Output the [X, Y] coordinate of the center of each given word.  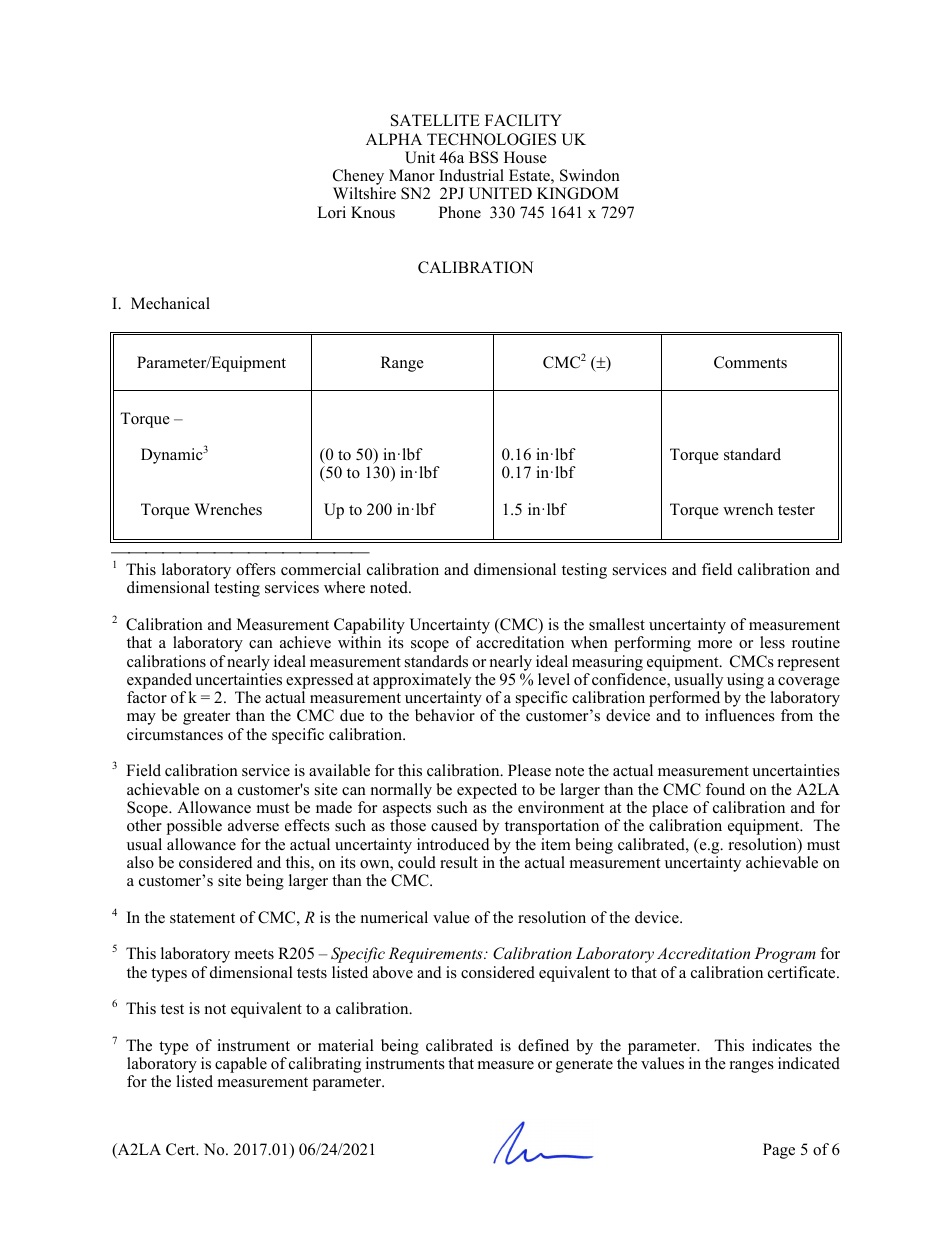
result [459, 862]
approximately [422, 682]
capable [241, 1065]
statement [202, 918]
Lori [331, 212]
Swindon [590, 175]
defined [543, 1045]
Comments [750, 362]
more [715, 644]
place [670, 810]
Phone [460, 212]
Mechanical [170, 303]
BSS [483, 157]
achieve [305, 642]
